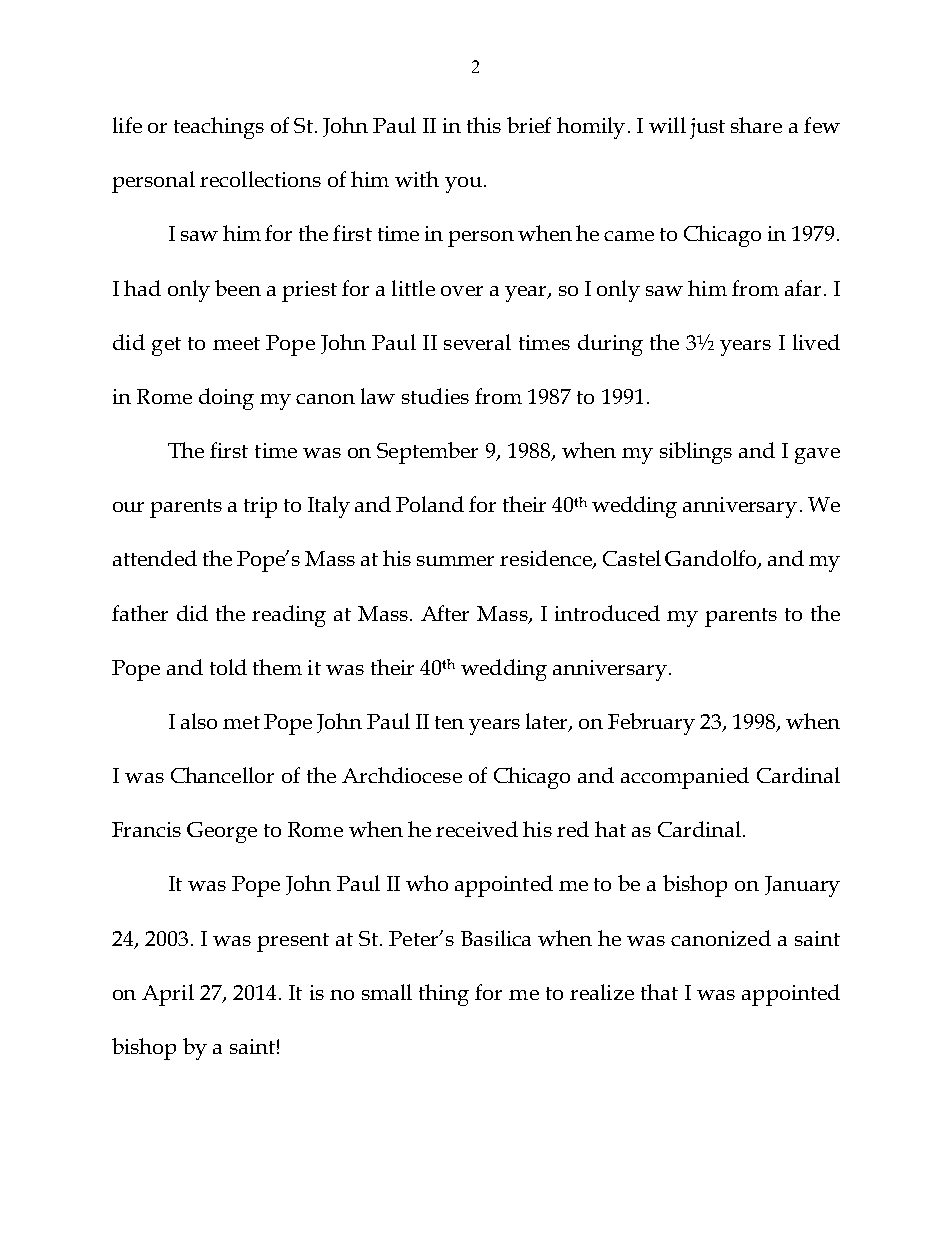  Describe the element at coordinates (219, 128) in the page. I see `teachings` at that location.
